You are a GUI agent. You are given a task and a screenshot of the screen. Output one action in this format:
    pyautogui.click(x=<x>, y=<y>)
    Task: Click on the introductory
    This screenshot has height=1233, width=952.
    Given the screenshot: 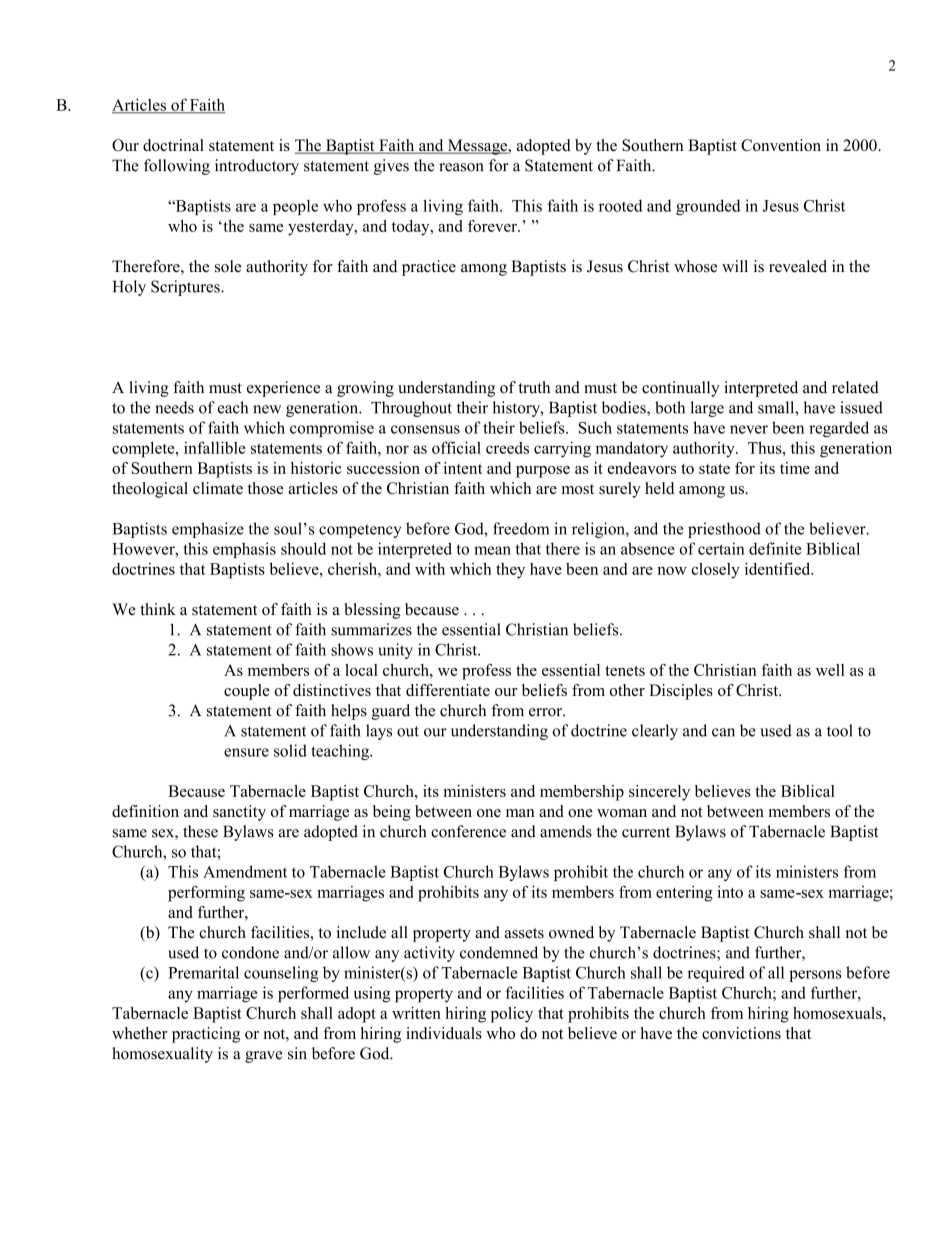 What is the action you would take?
    pyautogui.click(x=257, y=167)
